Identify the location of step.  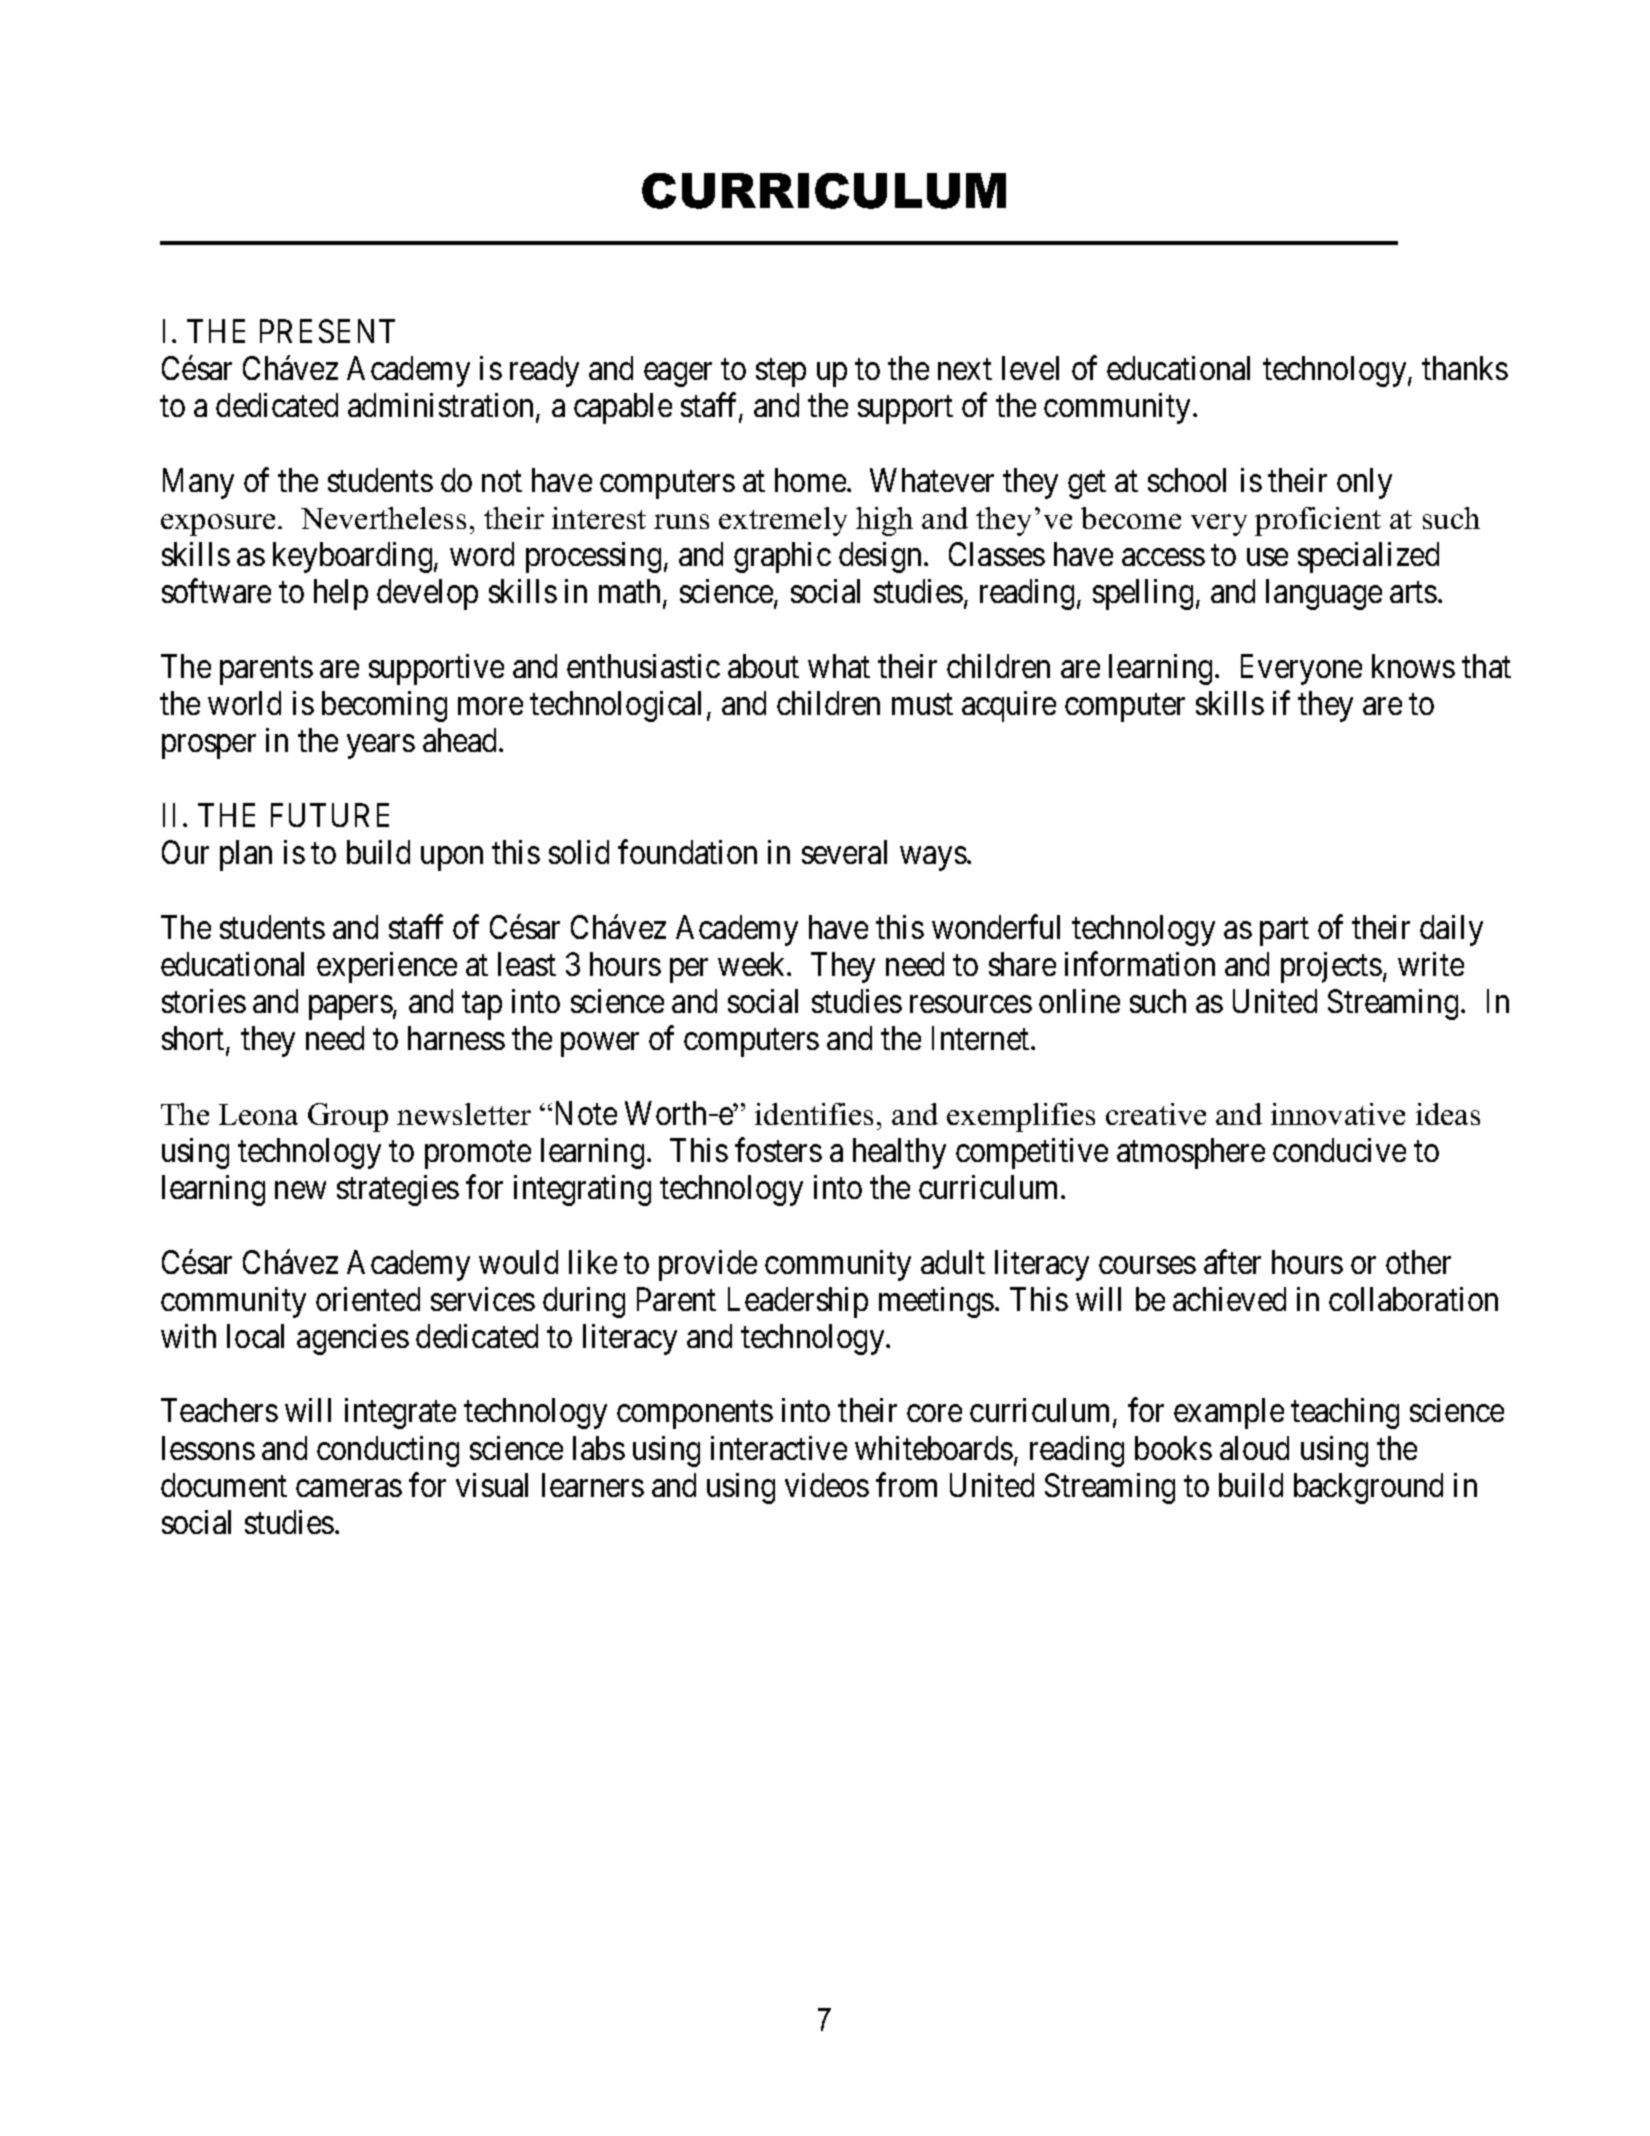
(781, 373).
